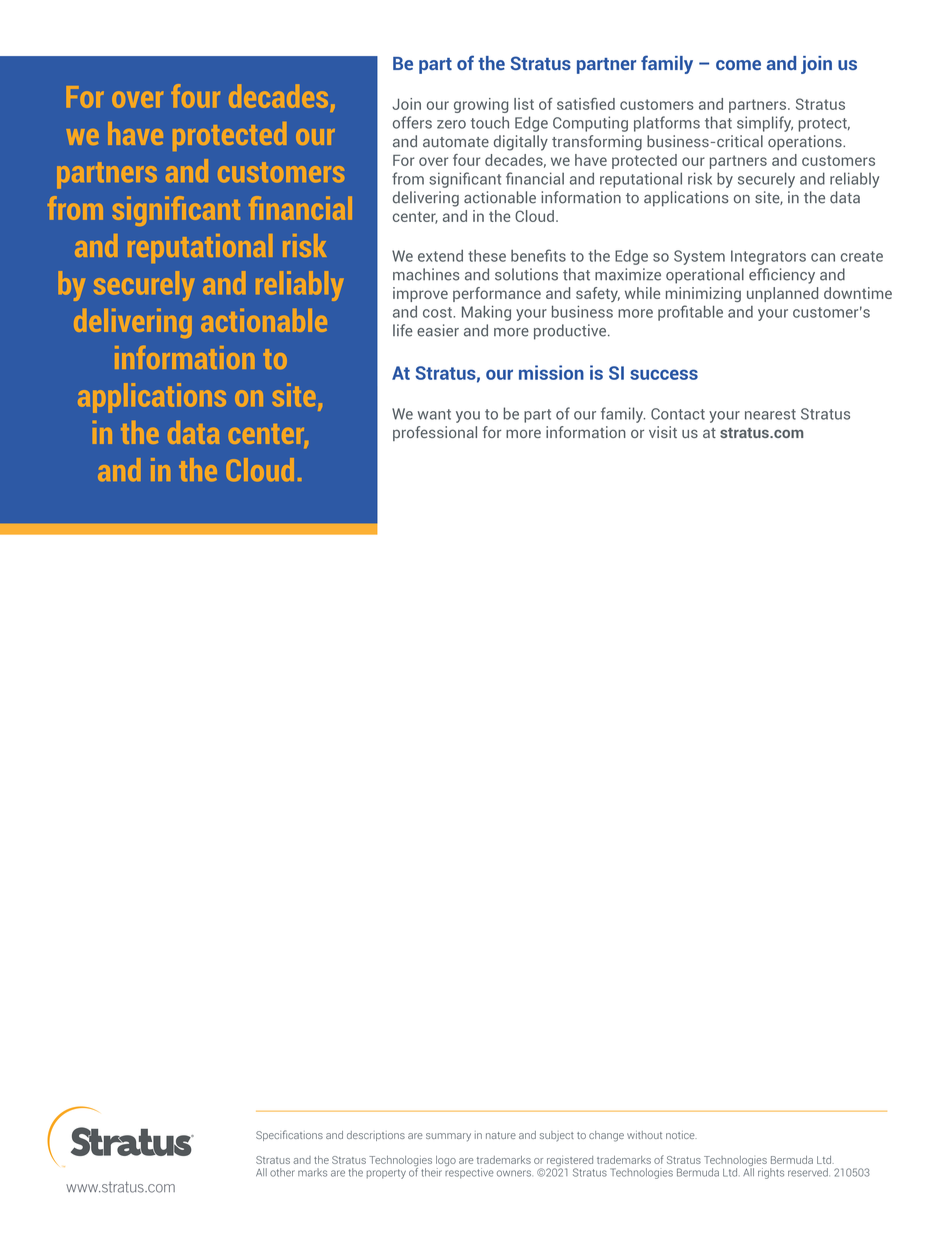 The image size is (952, 1233). Describe the element at coordinates (376, 1136) in the image. I see `descriptions` at that location.
